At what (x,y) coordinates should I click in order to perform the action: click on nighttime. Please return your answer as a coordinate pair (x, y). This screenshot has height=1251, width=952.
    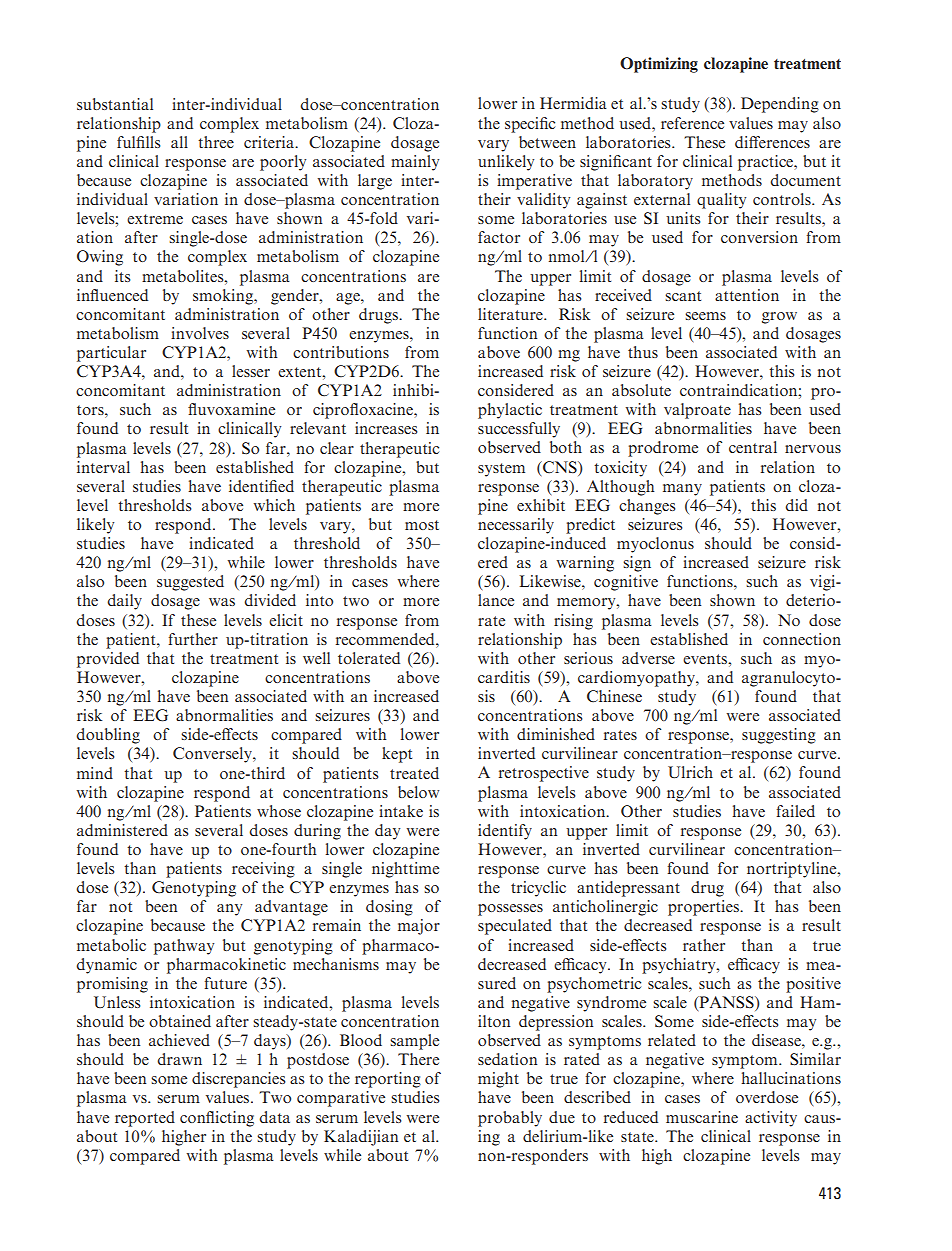
    Looking at the image, I should click on (405, 870).
